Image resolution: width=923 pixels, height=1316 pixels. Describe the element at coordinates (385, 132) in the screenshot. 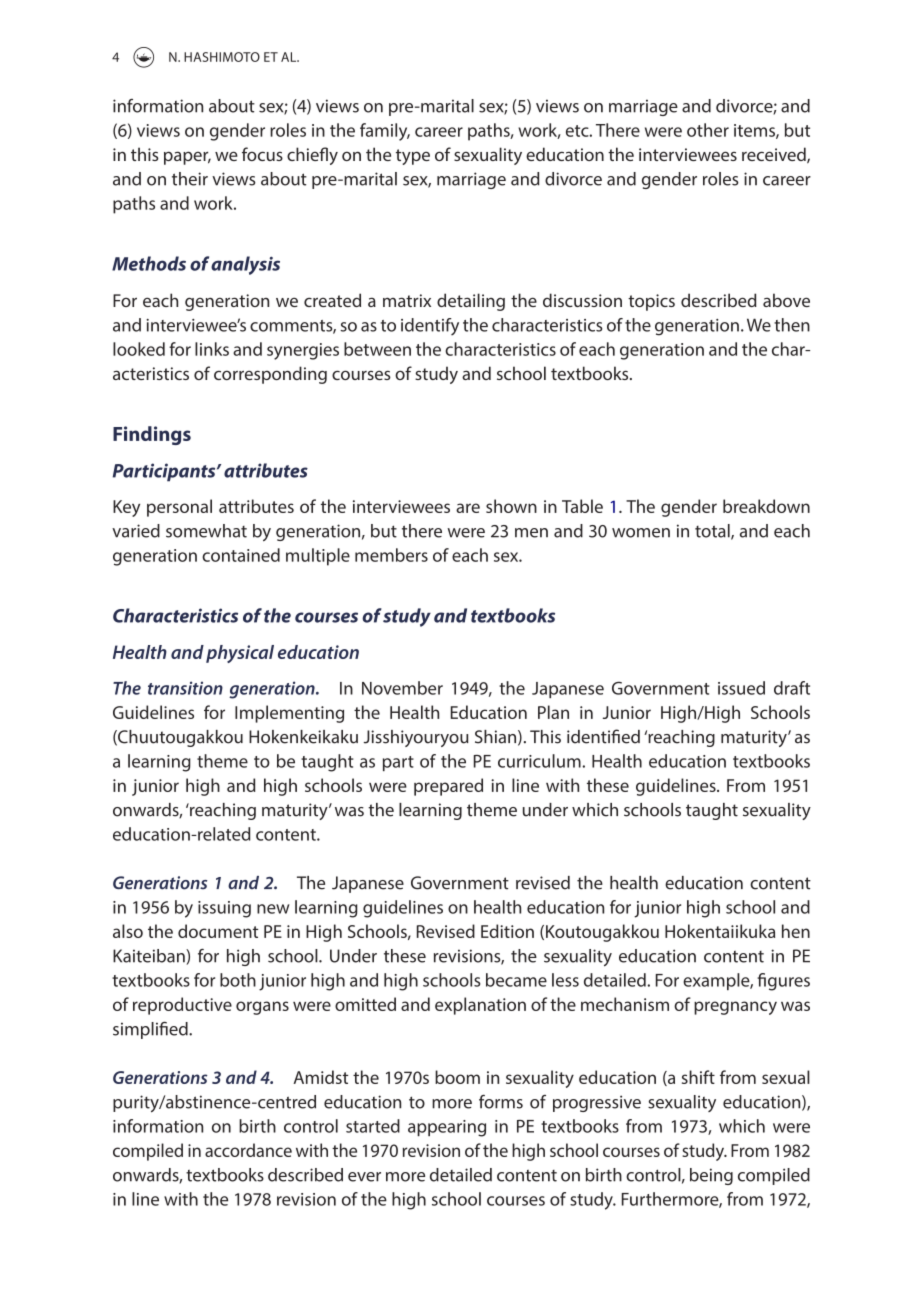

I see `family` at that location.
